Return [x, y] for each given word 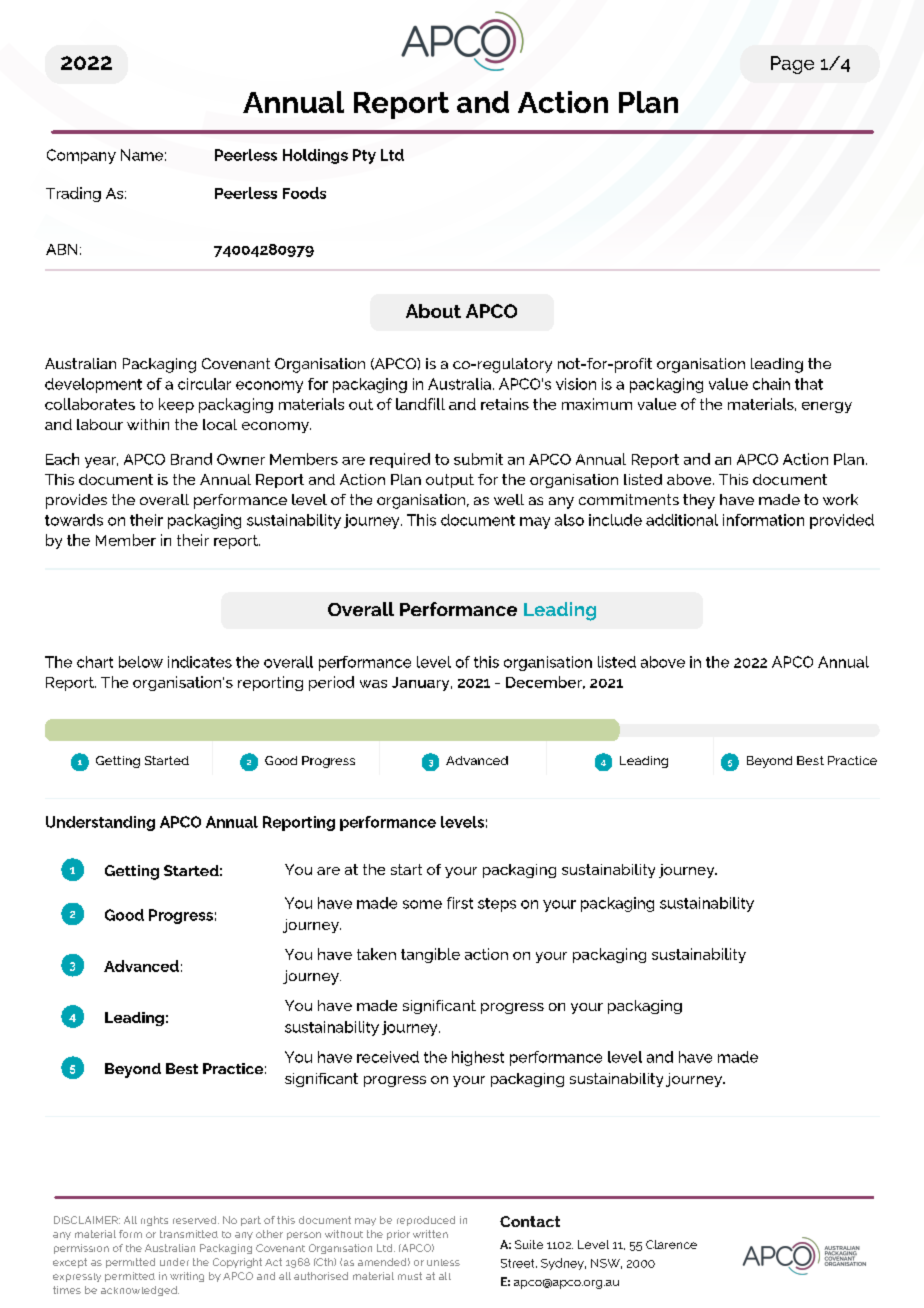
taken [376, 954]
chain [771, 384]
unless [443, 1262]
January [422, 684]
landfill [420, 404]
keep [176, 405]
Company [81, 156]
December [545, 682]
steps [497, 905]
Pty [364, 156]
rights [154, 1221]
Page [792, 65]
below [141, 662]
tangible [430, 955]
